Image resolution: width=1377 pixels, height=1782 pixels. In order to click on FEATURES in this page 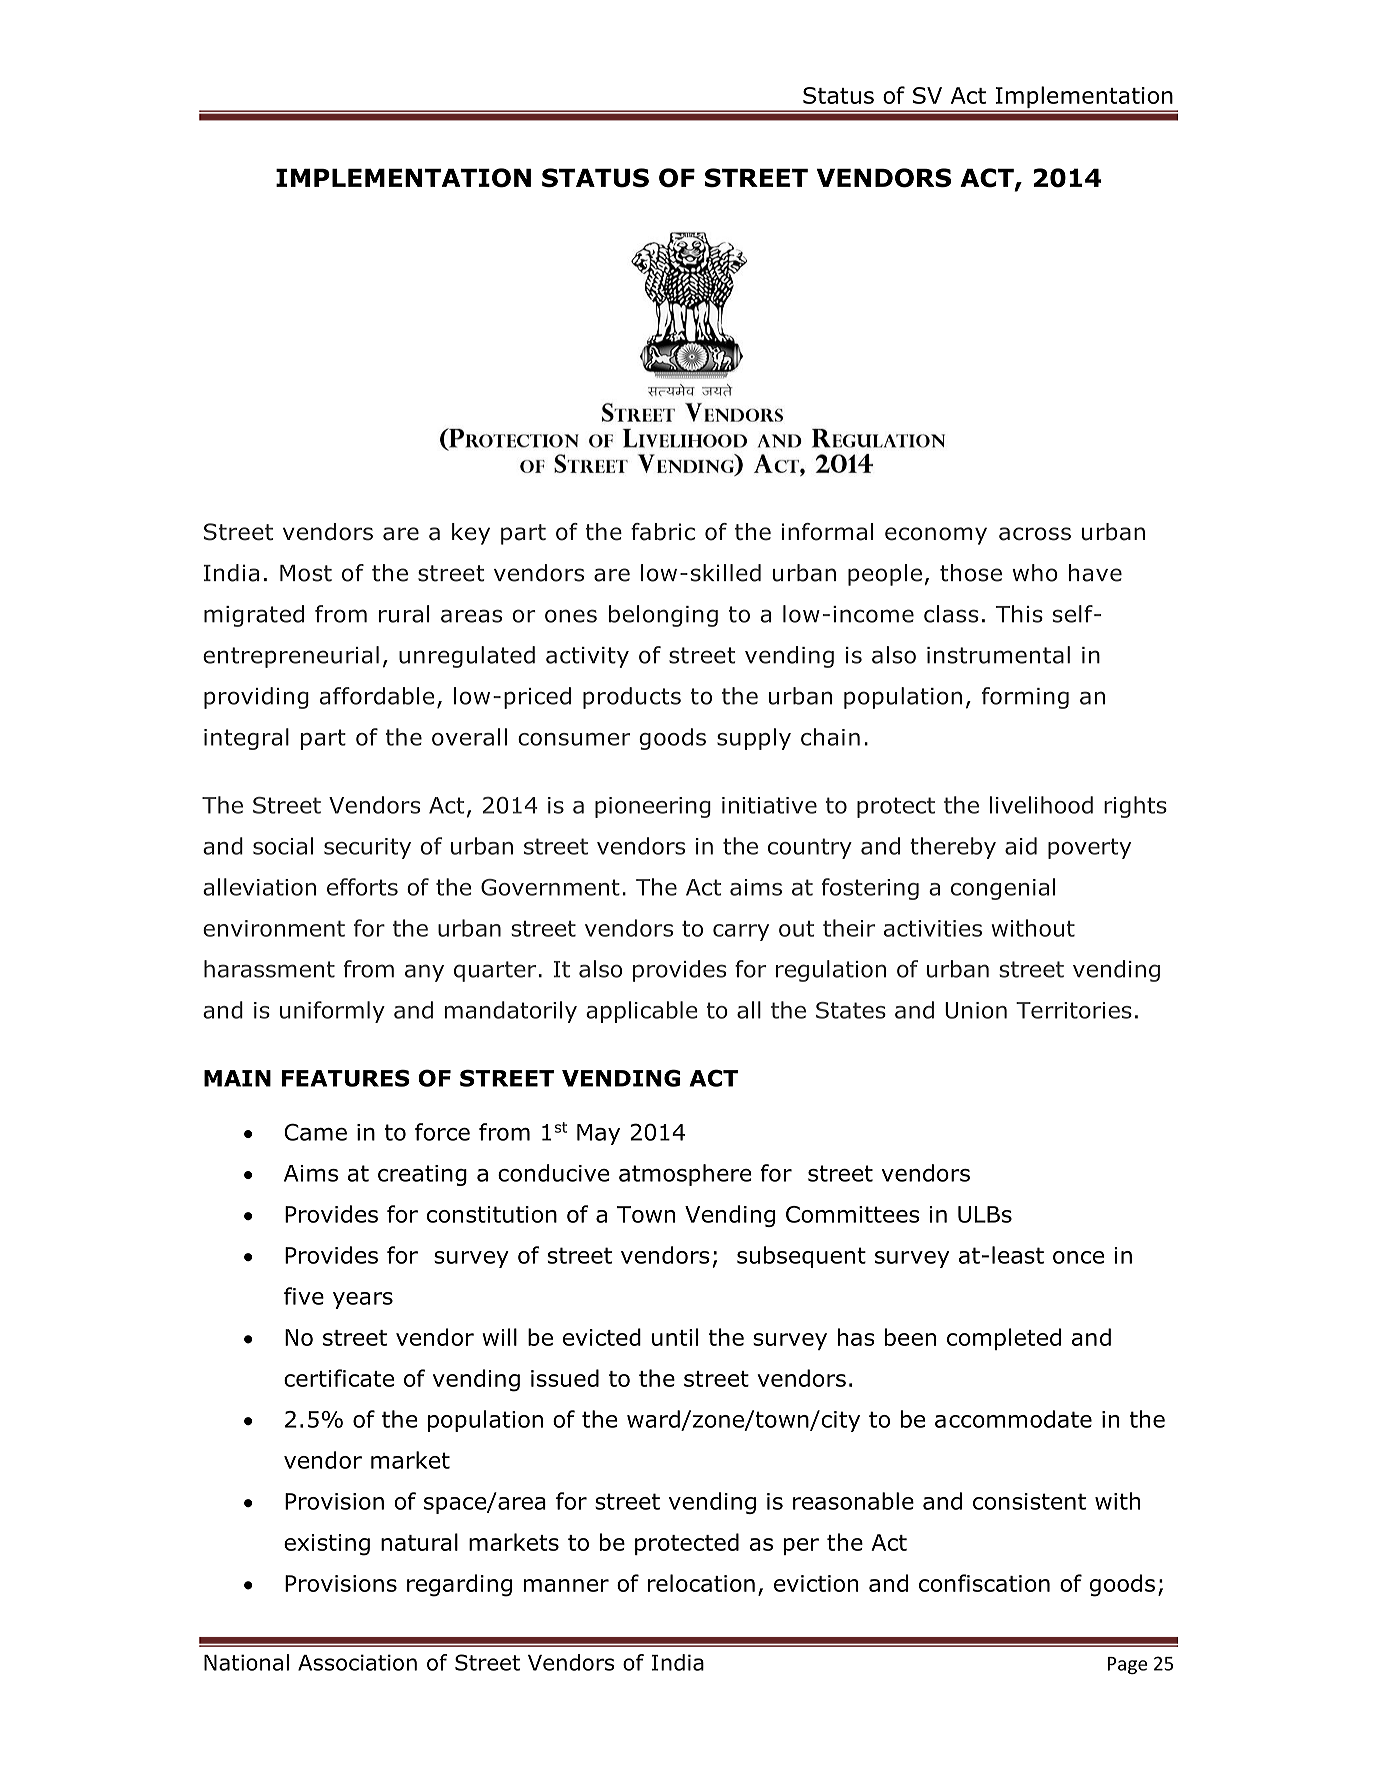, I will do `click(346, 1078)`.
